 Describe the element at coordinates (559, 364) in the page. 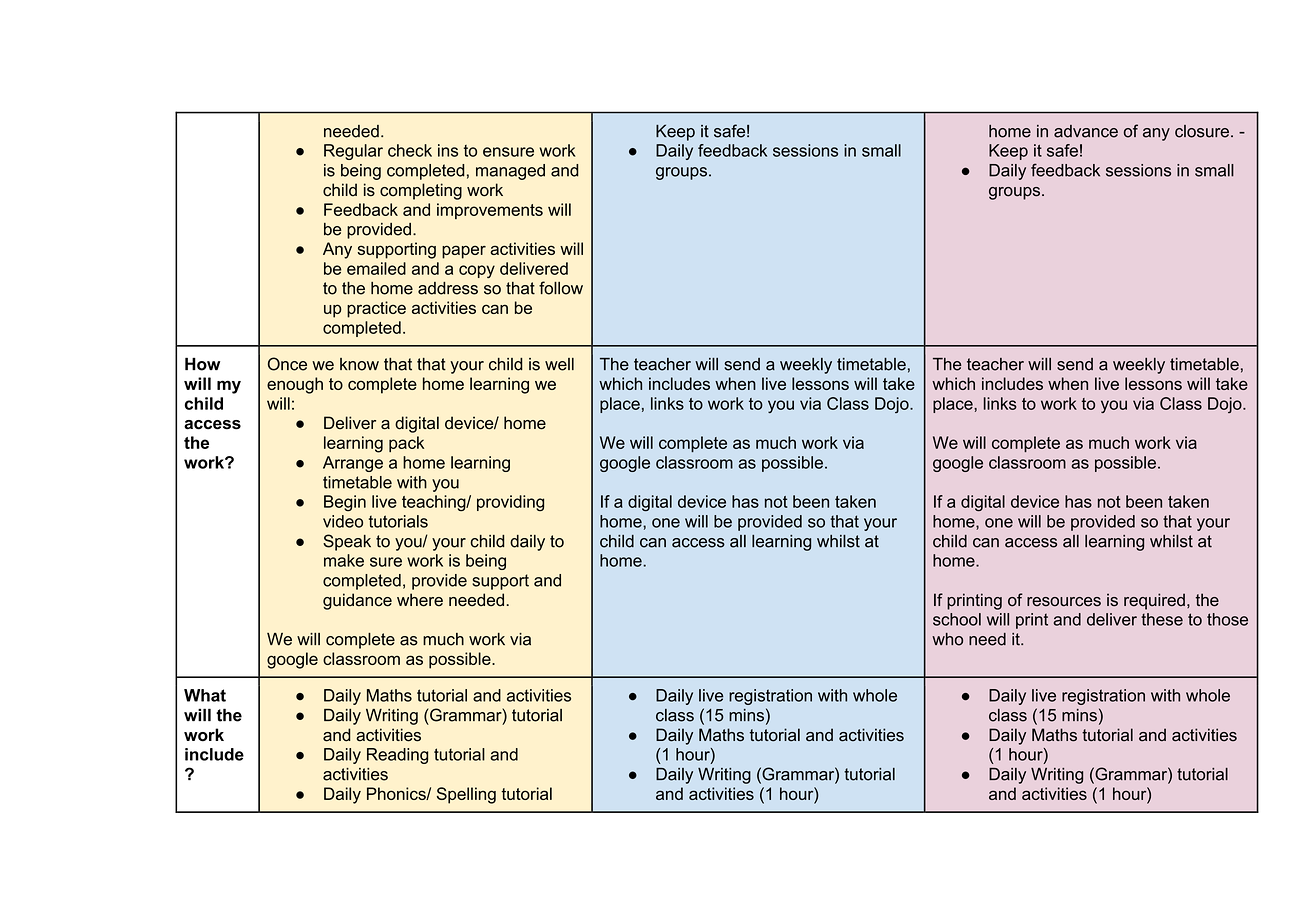

I see `well` at that location.
